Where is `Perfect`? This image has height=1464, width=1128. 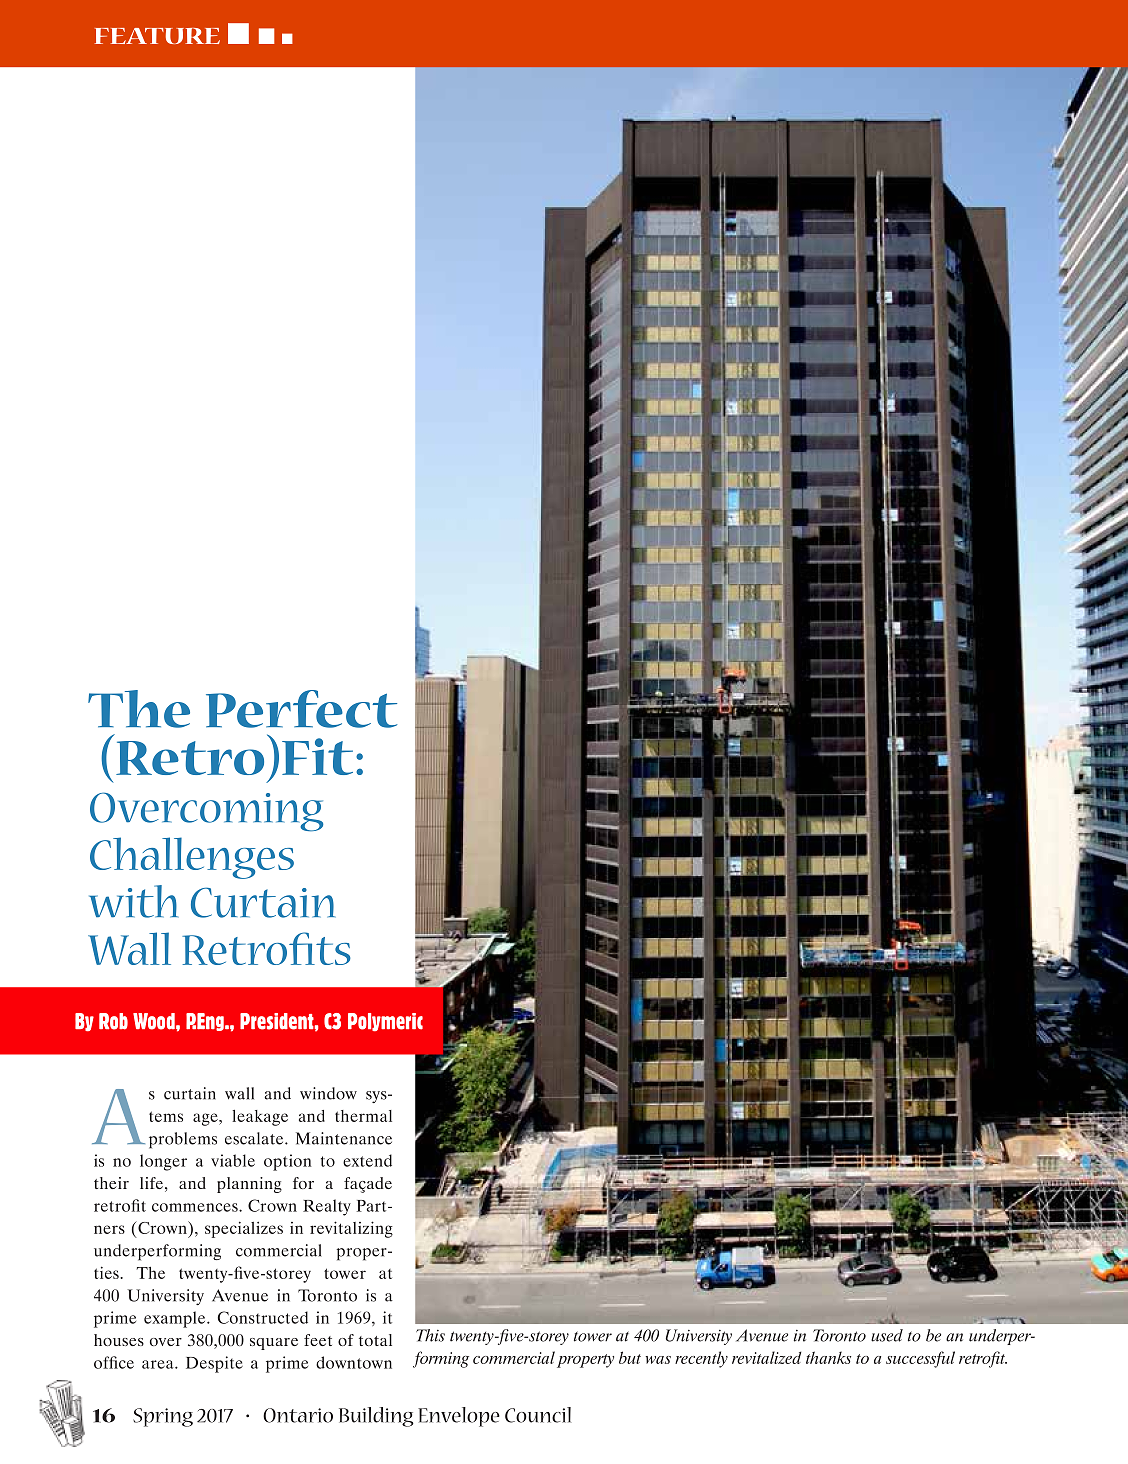 Perfect is located at coordinates (301, 709).
